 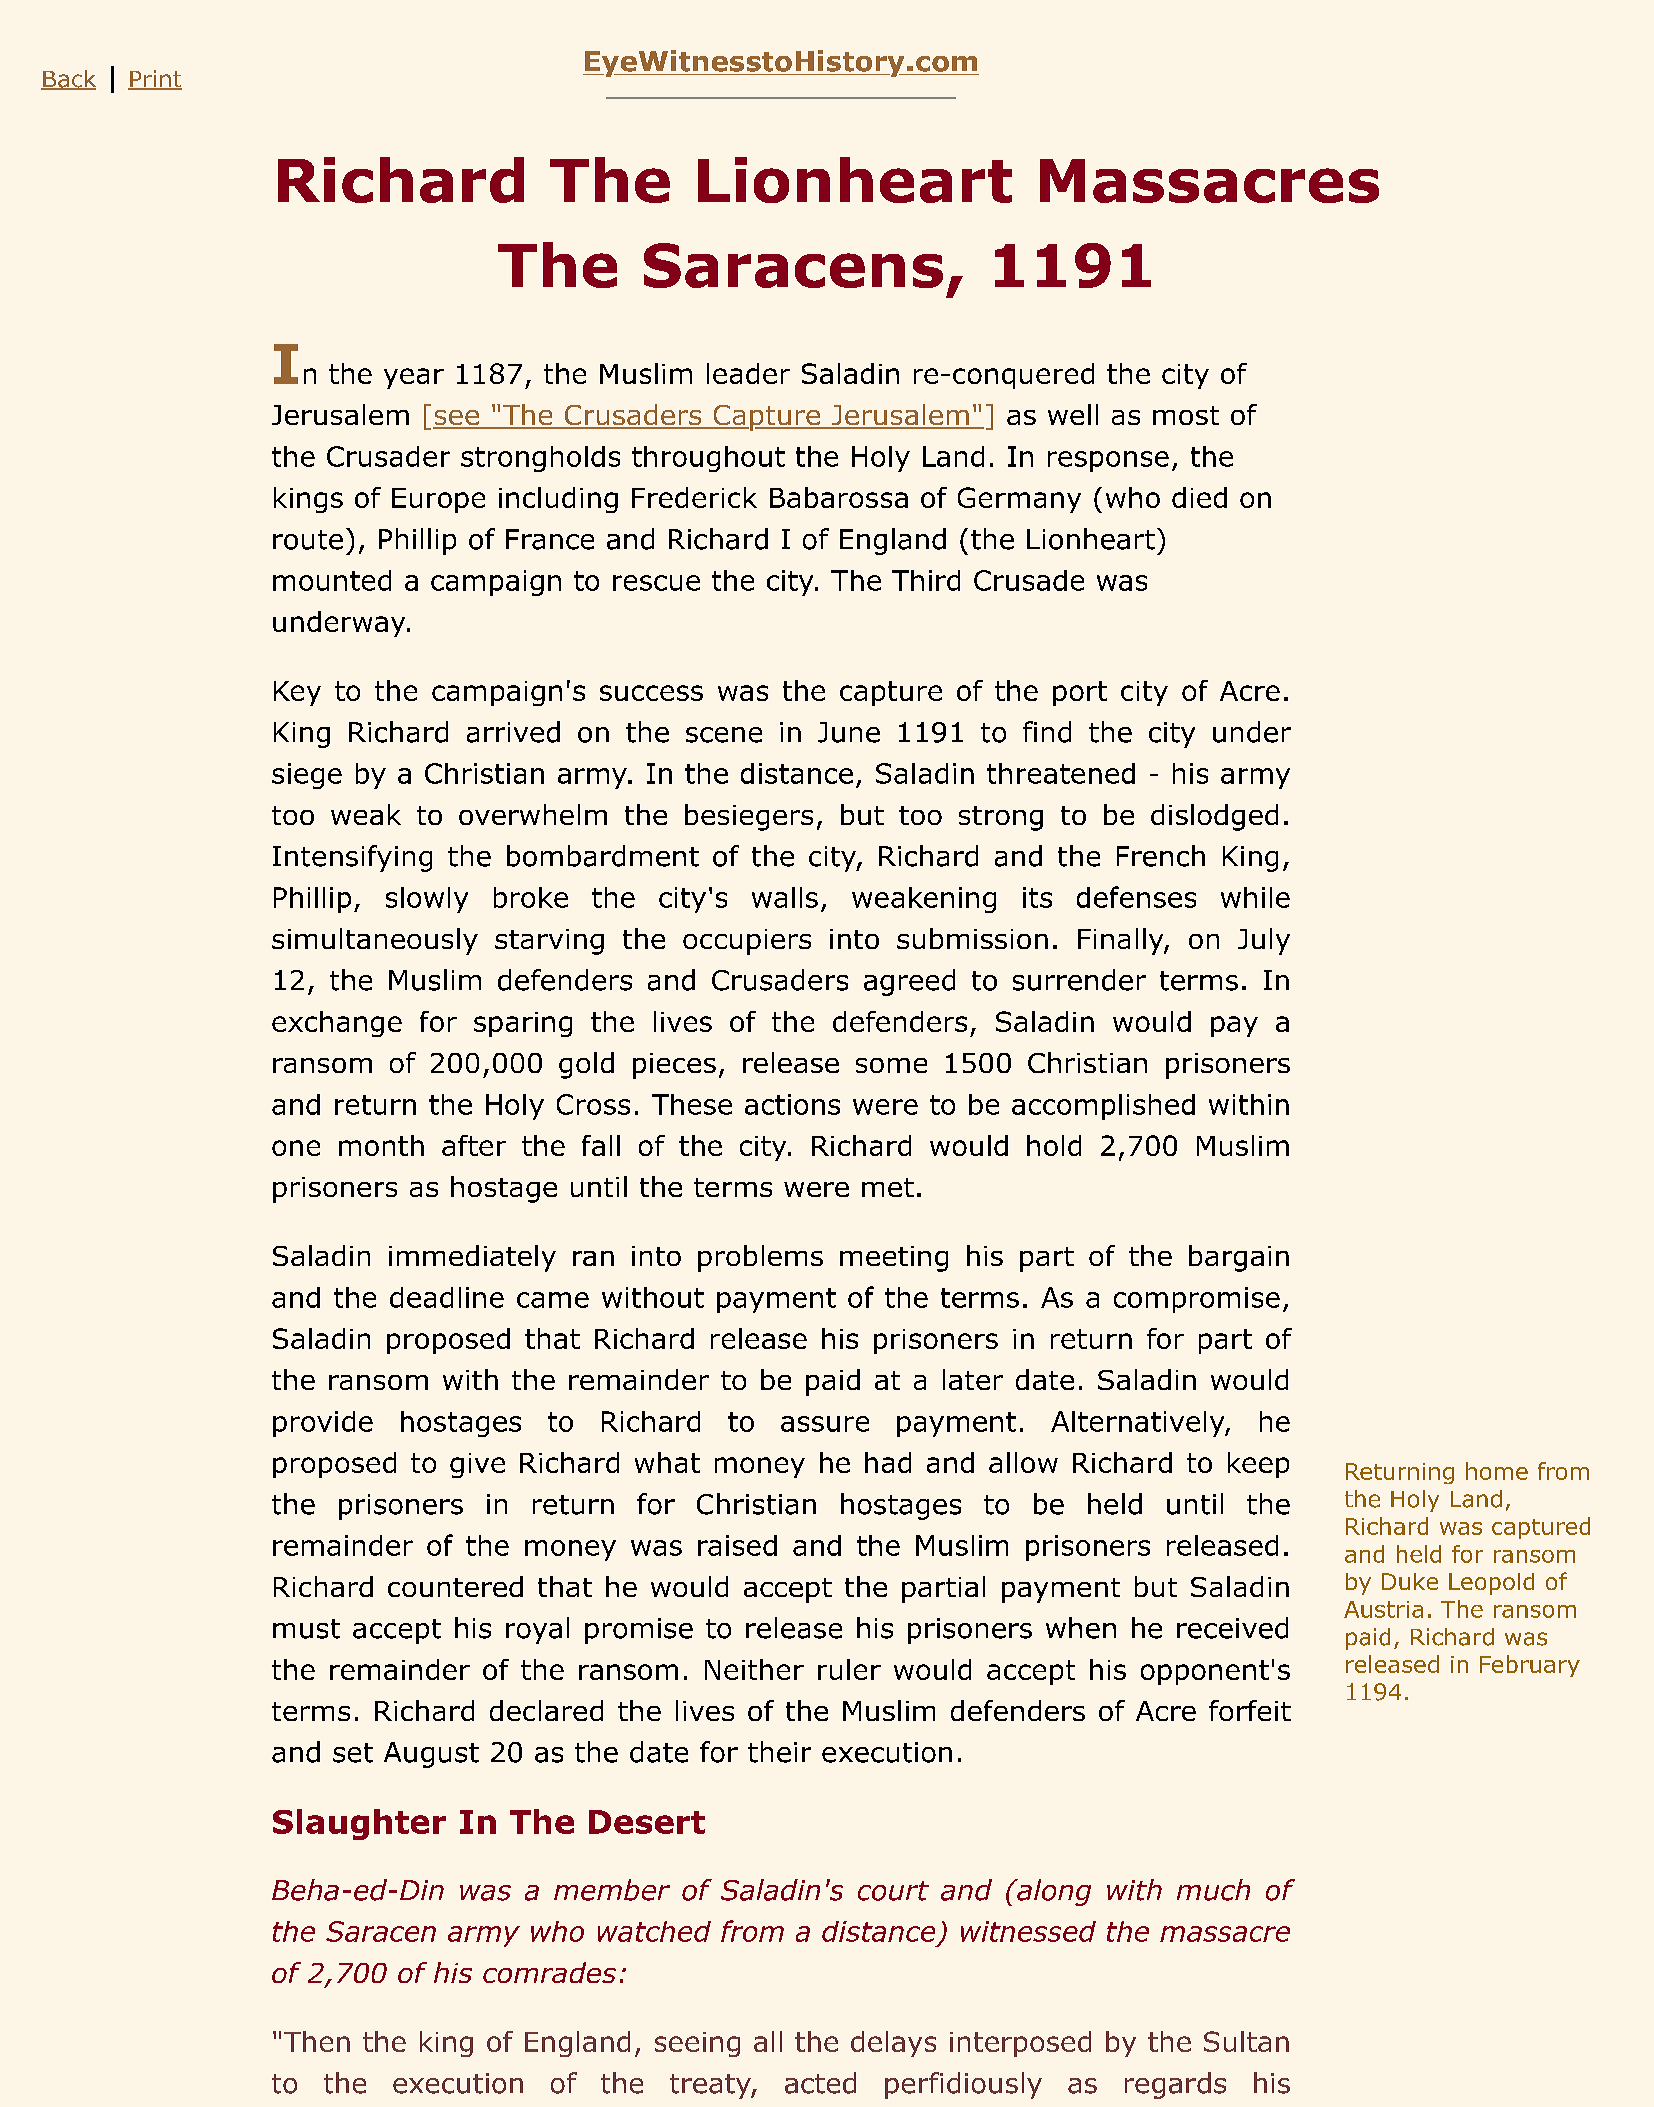 What do you see at coordinates (337, 1024) in the page?
I see `exchange` at bounding box center [337, 1024].
